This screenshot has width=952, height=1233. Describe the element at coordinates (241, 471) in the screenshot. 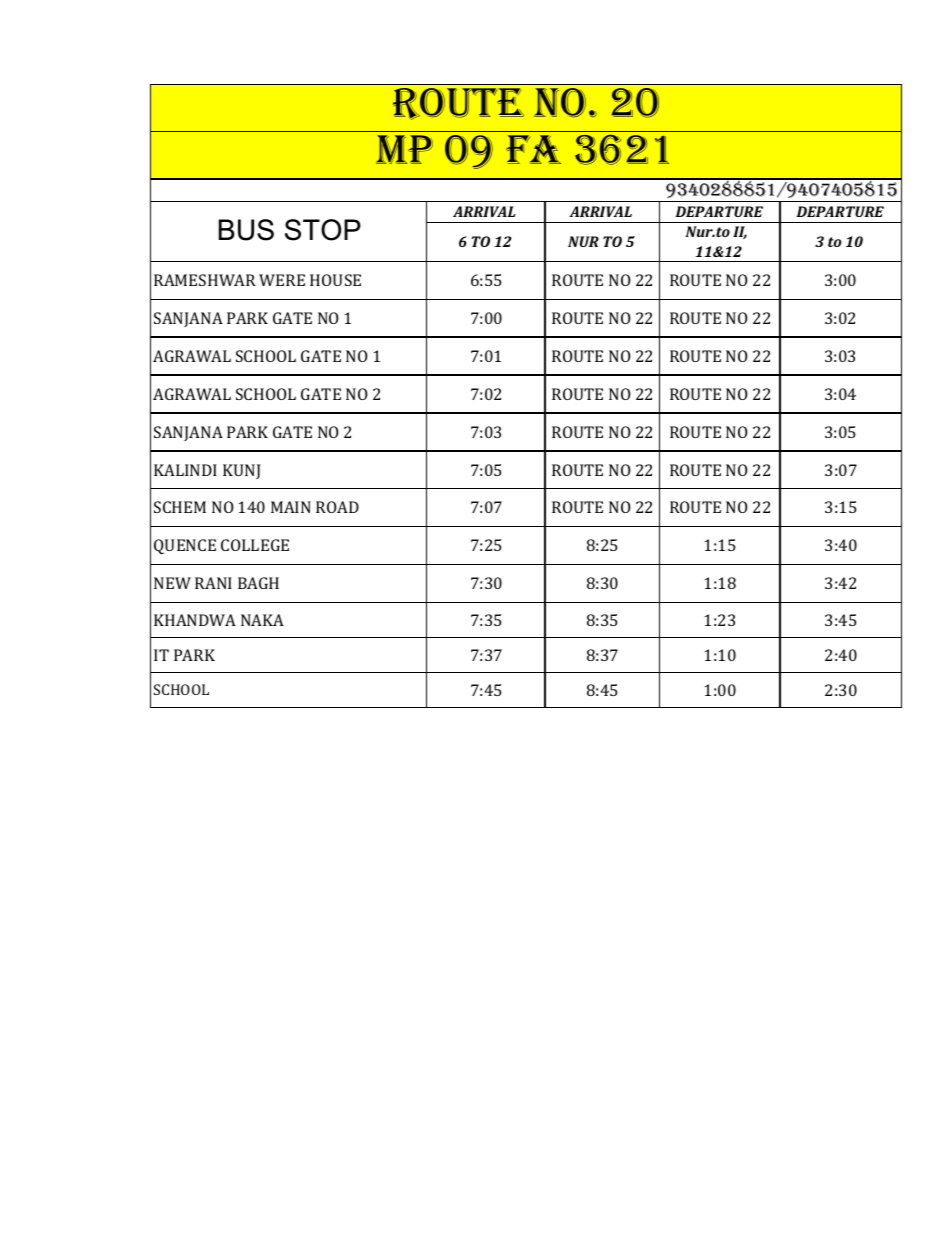

I see `KUNJ` at that location.
